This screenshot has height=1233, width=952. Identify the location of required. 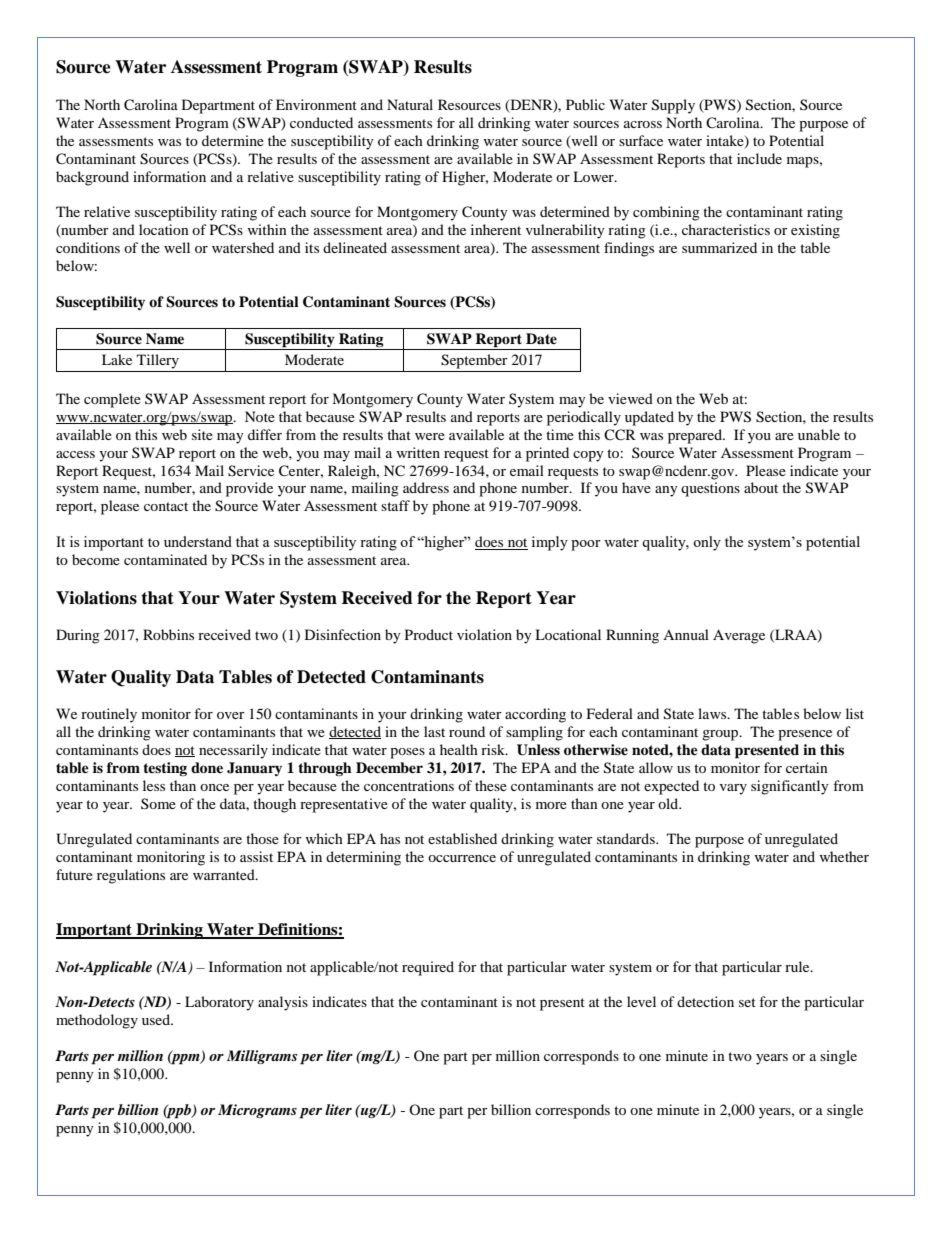
(428, 968).
